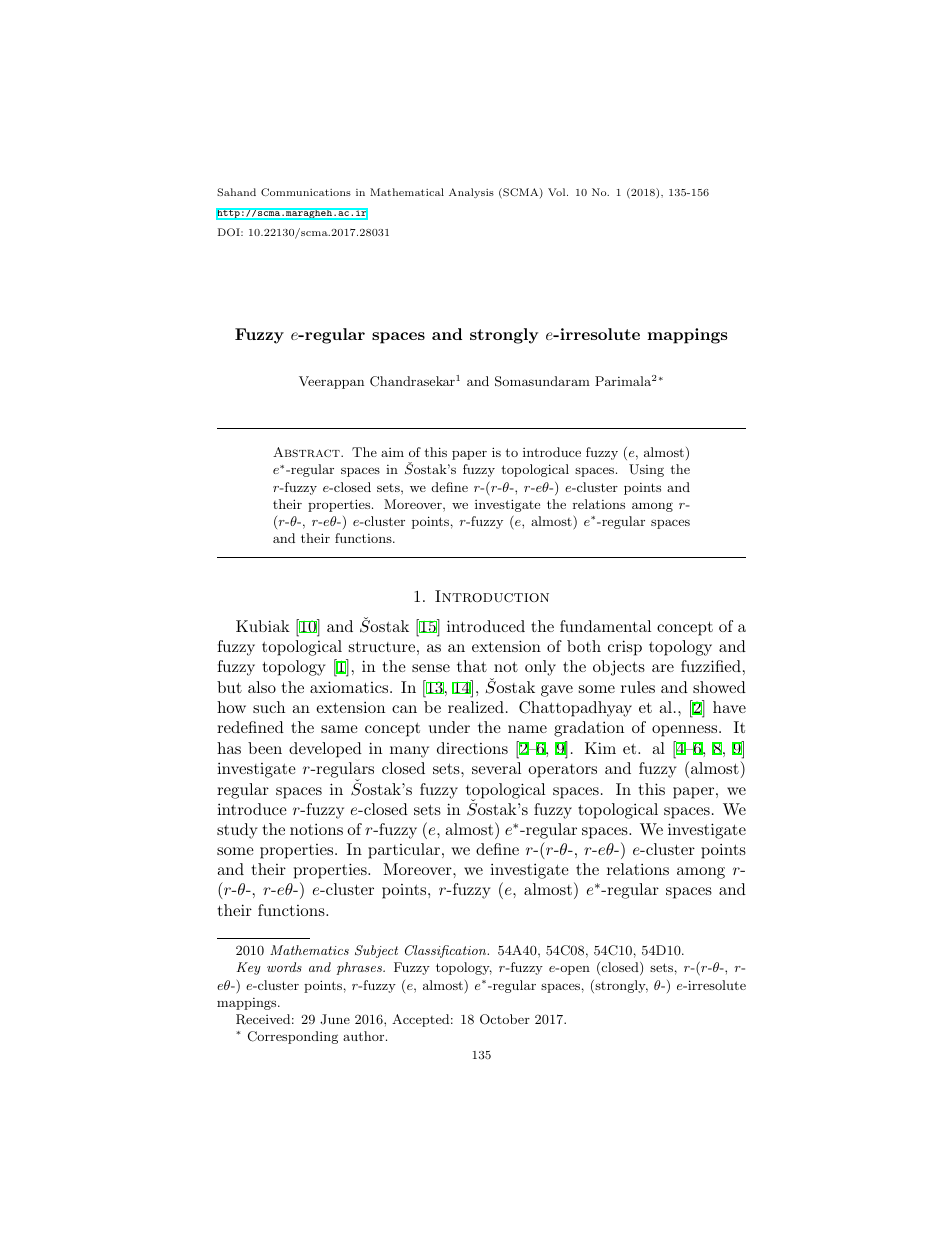 The height and width of the page is (1233, 952). What do you see at coordinates (316, 829) in the page?
I see `notions` at bounding box center [316, 829].
